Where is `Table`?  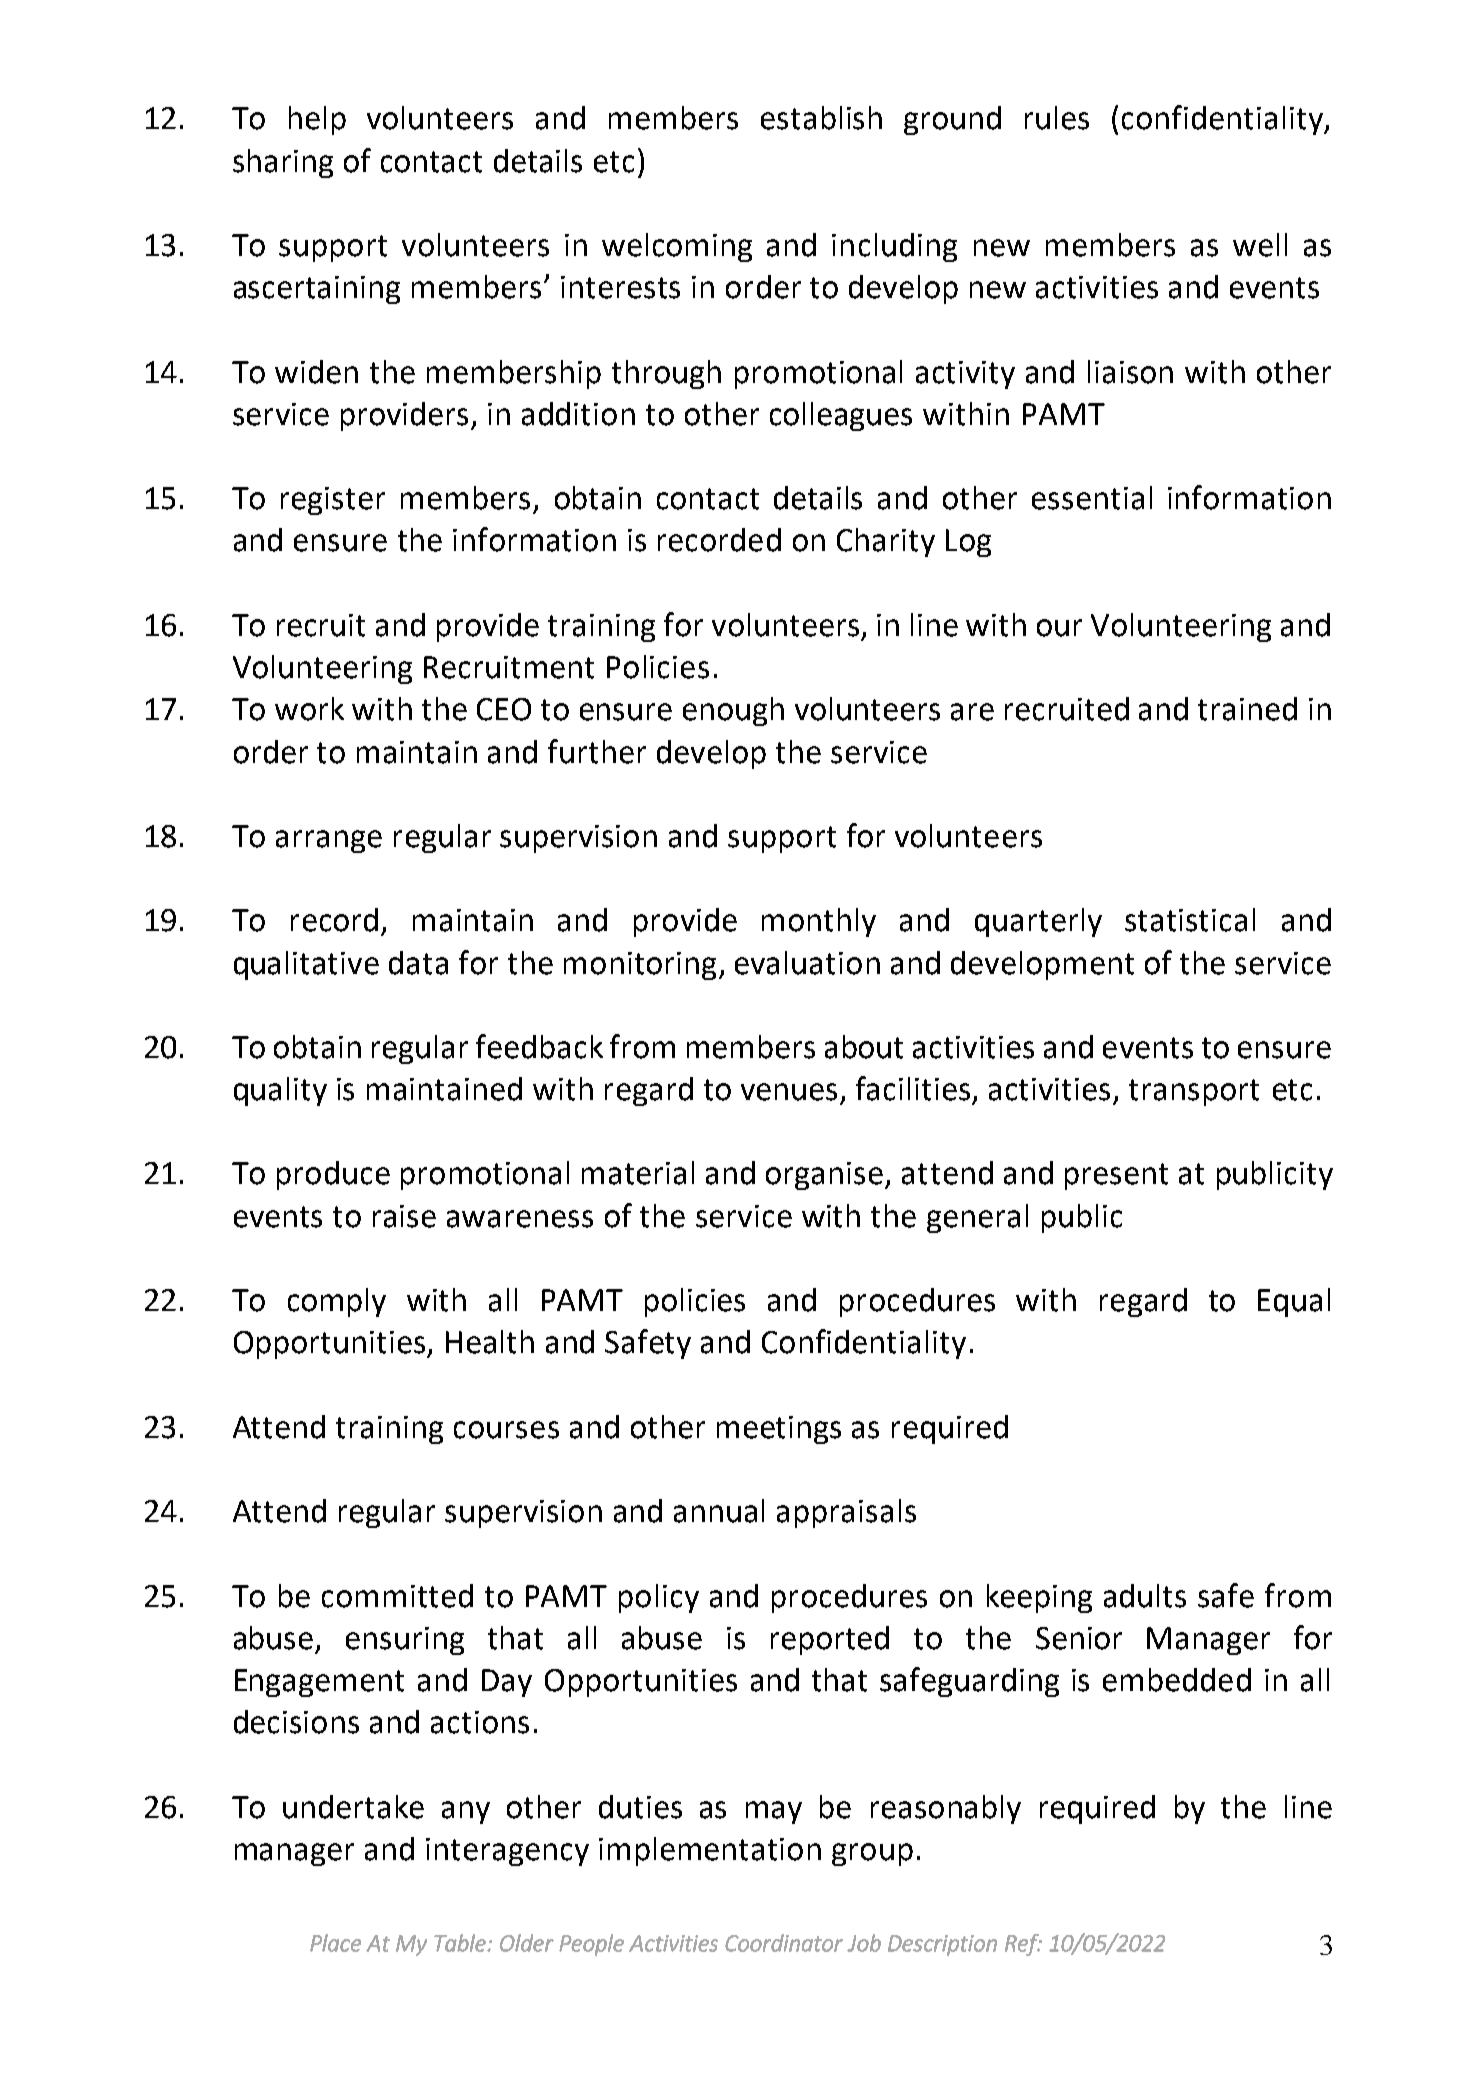
Table is located at coordinates (461, 1943).
